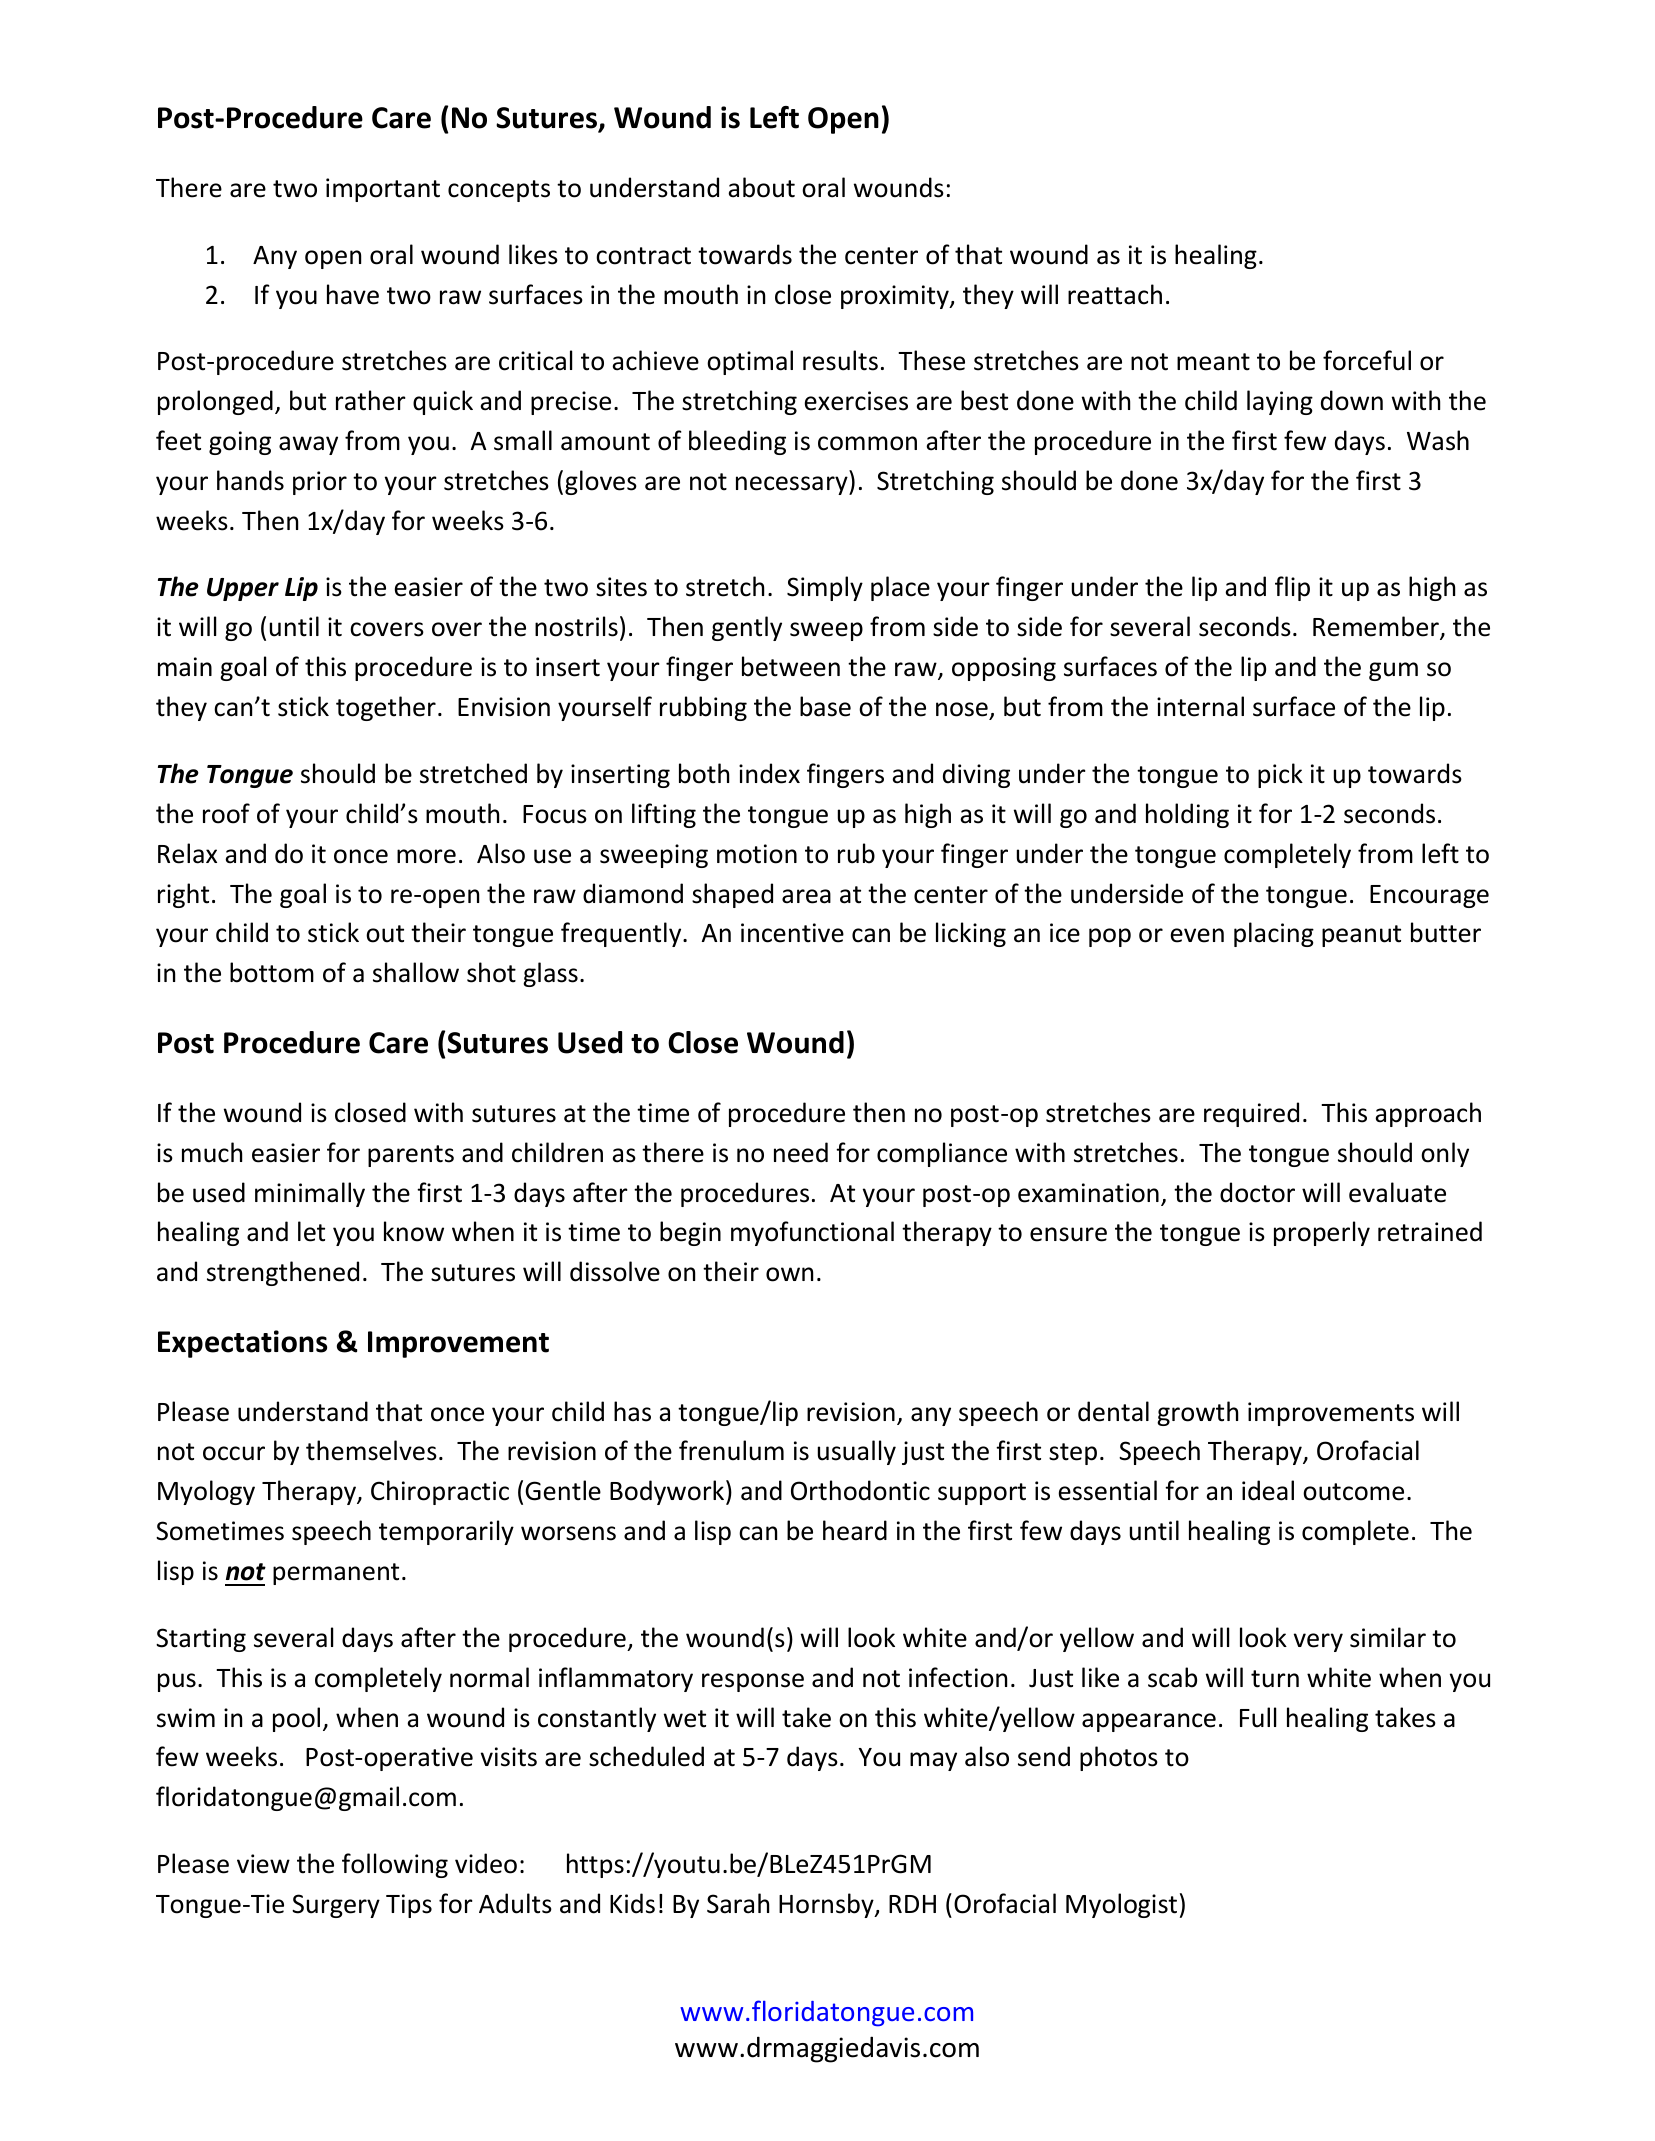  What do you see at coordinates (243, 589) in the screenshot?
I see `Upper` at bounding box center [243, 589].
